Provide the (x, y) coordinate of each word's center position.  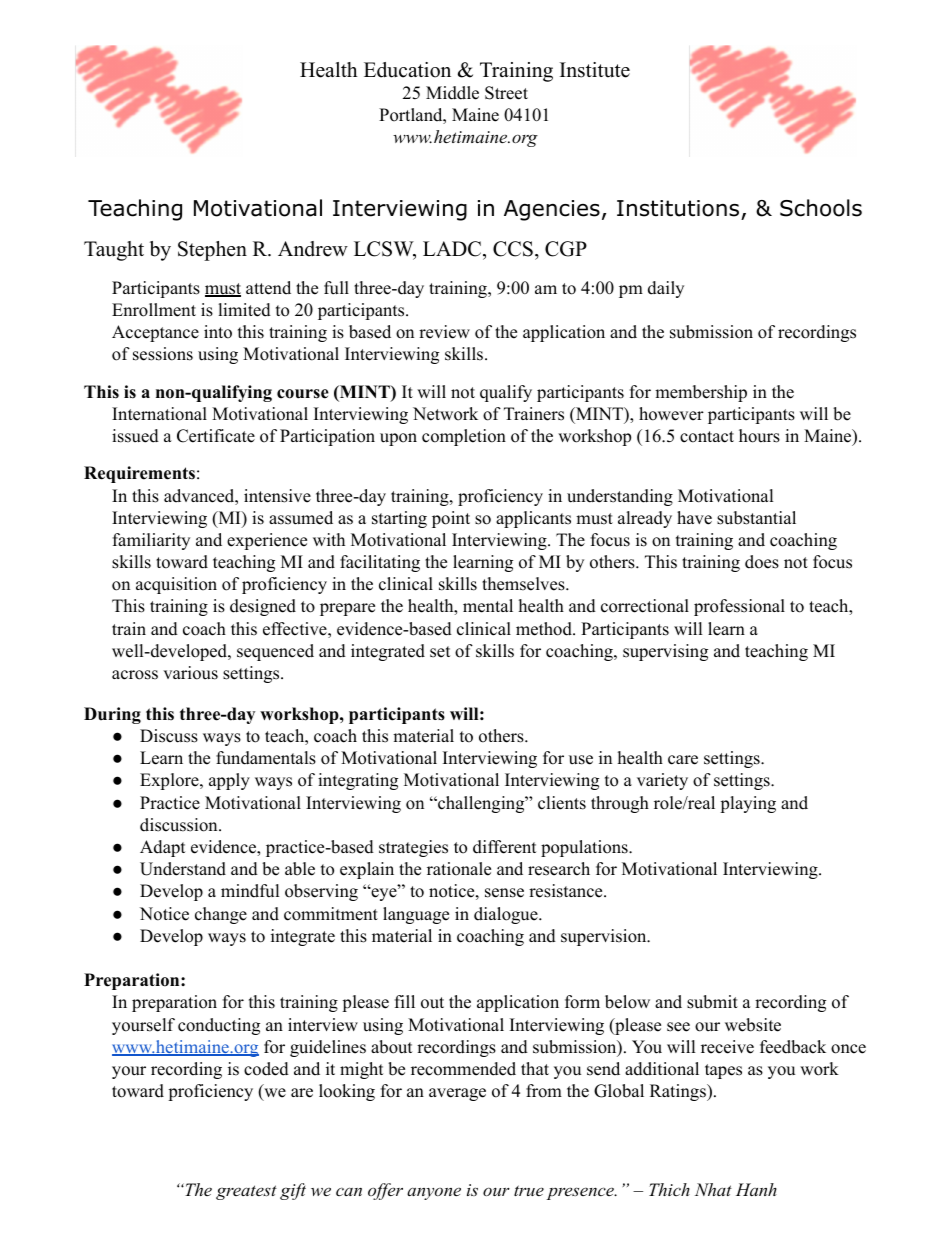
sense (504, 893)
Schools (821, 208)
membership (701, 393)
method (545, 629)
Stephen (212, 251)
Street (506, 93)
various (190, 673)
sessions (163, 354)
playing (748, 804)
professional (739, 607)
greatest (246, 1192)
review (444, 332)
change (221, 915)
